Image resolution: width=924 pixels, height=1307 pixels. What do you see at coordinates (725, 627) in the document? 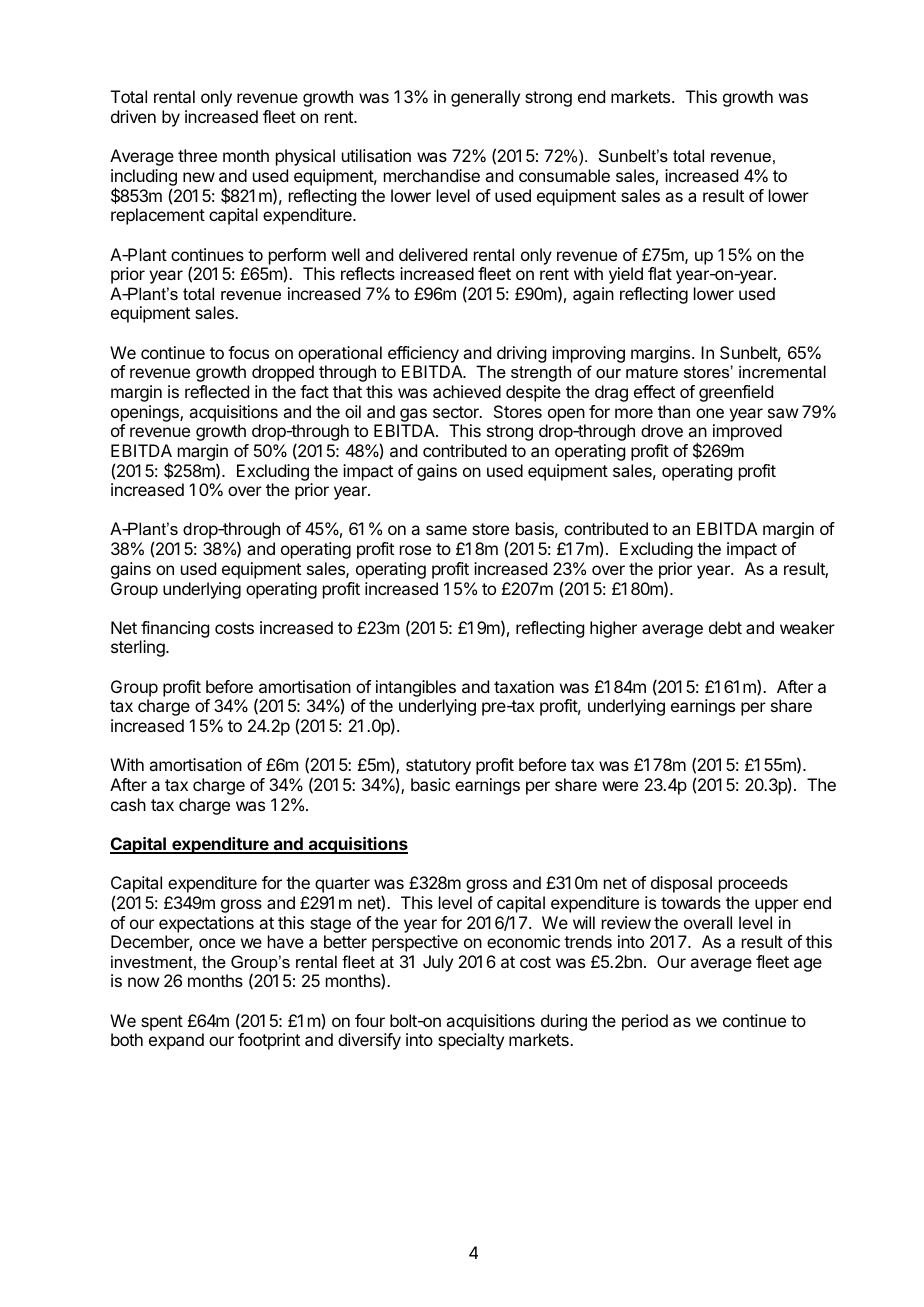
I see `debt` at bounding box center [725, 627].
